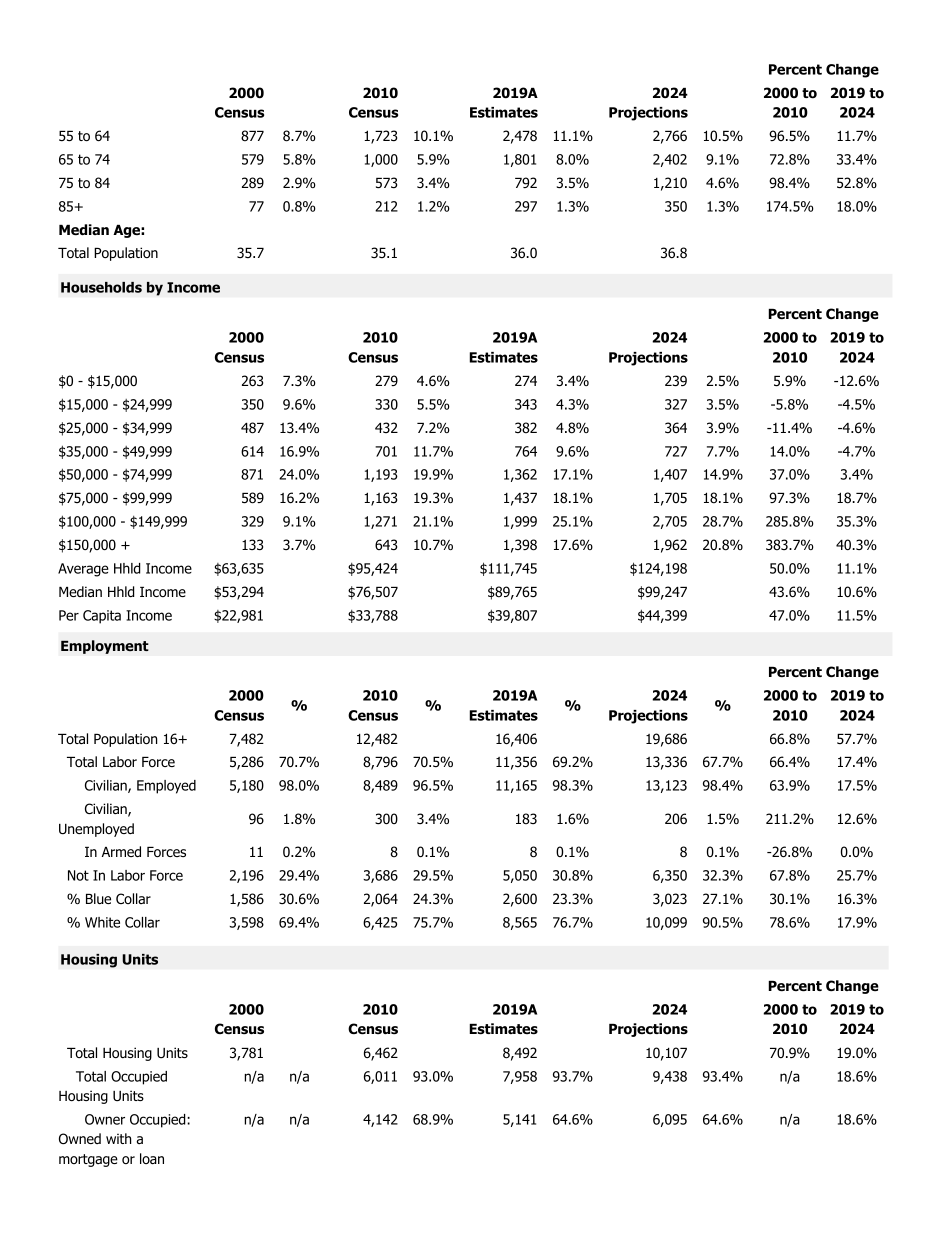 This screenshot has width=952, height=1233. What do you see at coordinates (83, 570) in the screenshot?
I see `Average` at bounding box center [83, 570].
